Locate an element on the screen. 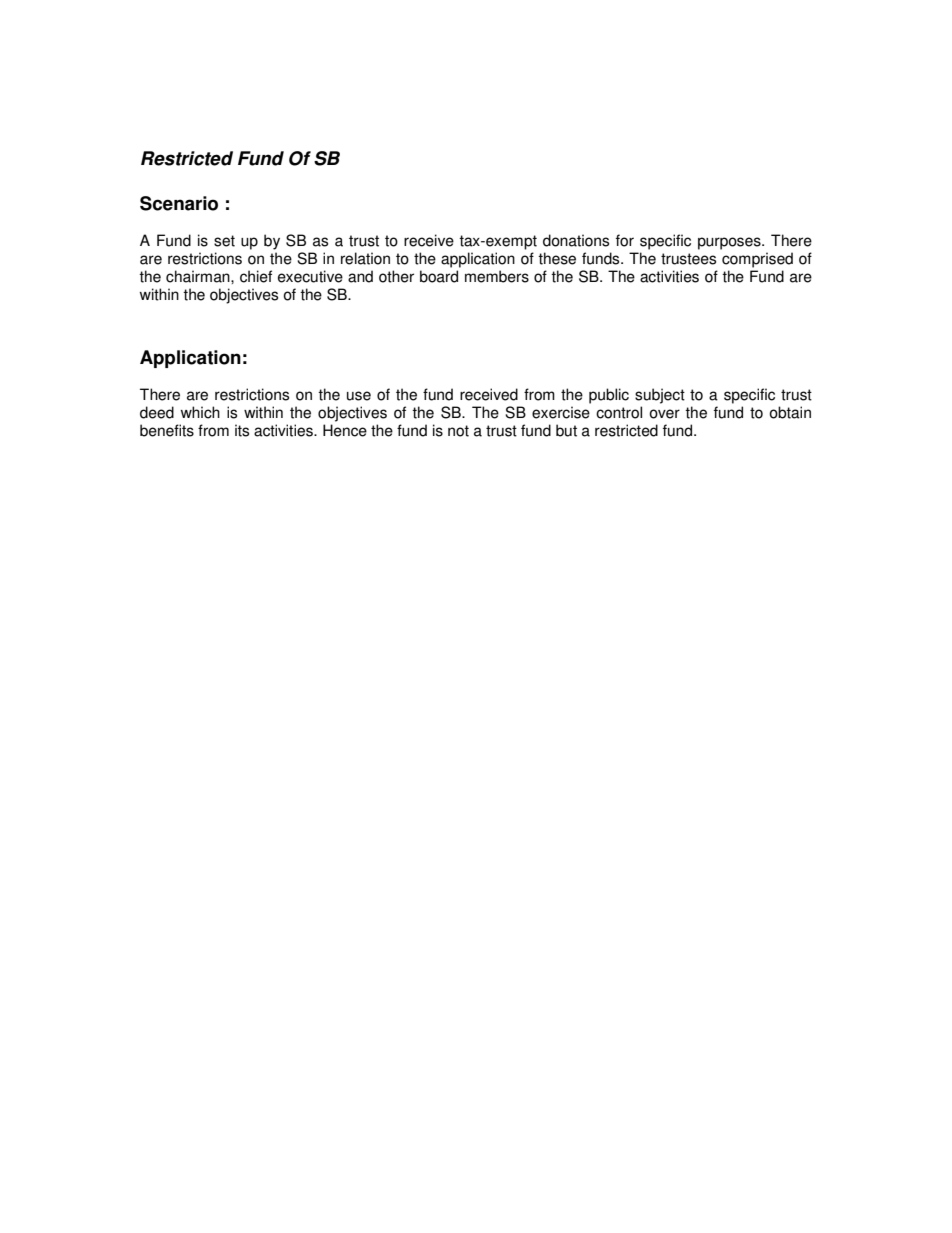 The width and height of the screenshot is (952, 1233). which is located at coordinates (200, 412).
